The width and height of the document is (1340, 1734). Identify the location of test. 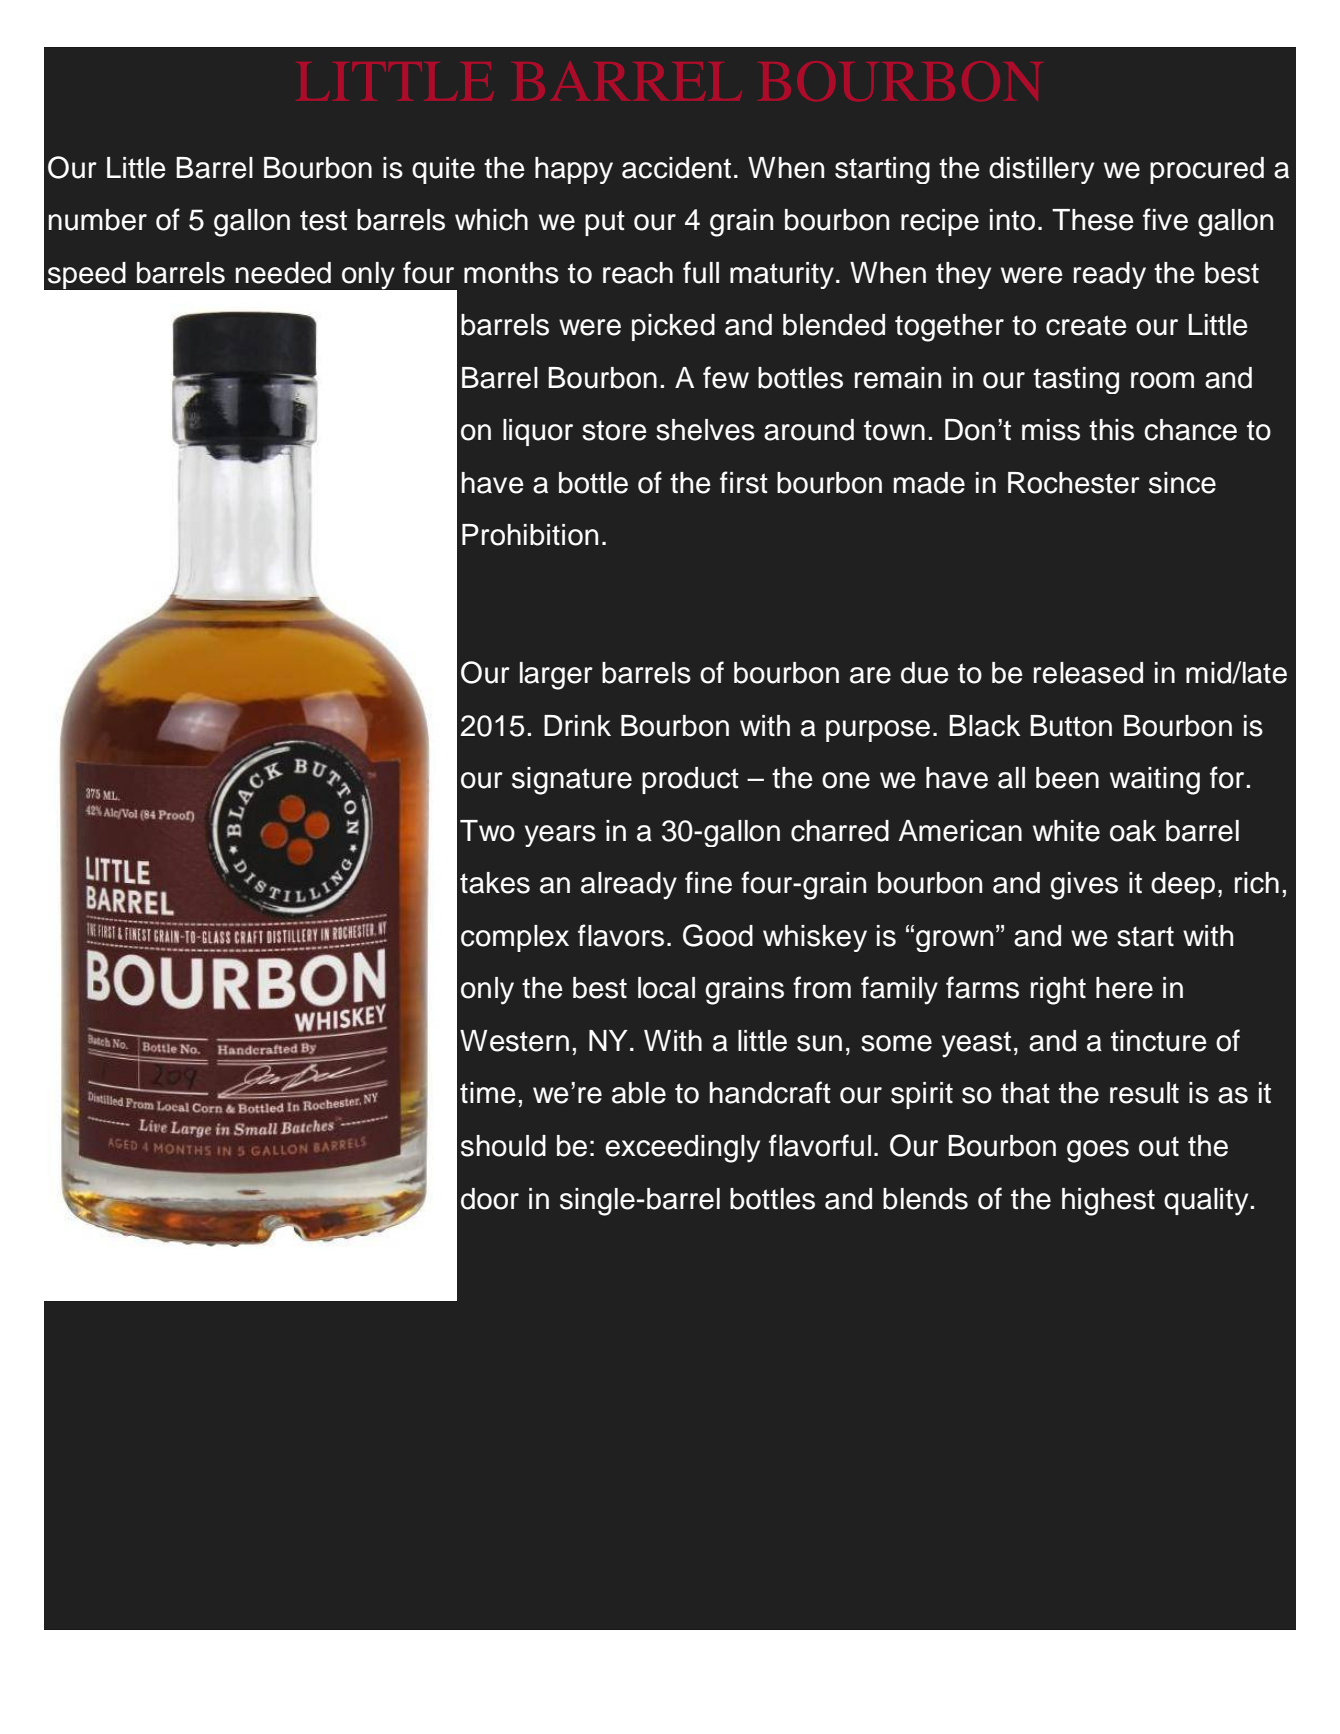
(323, 220).
